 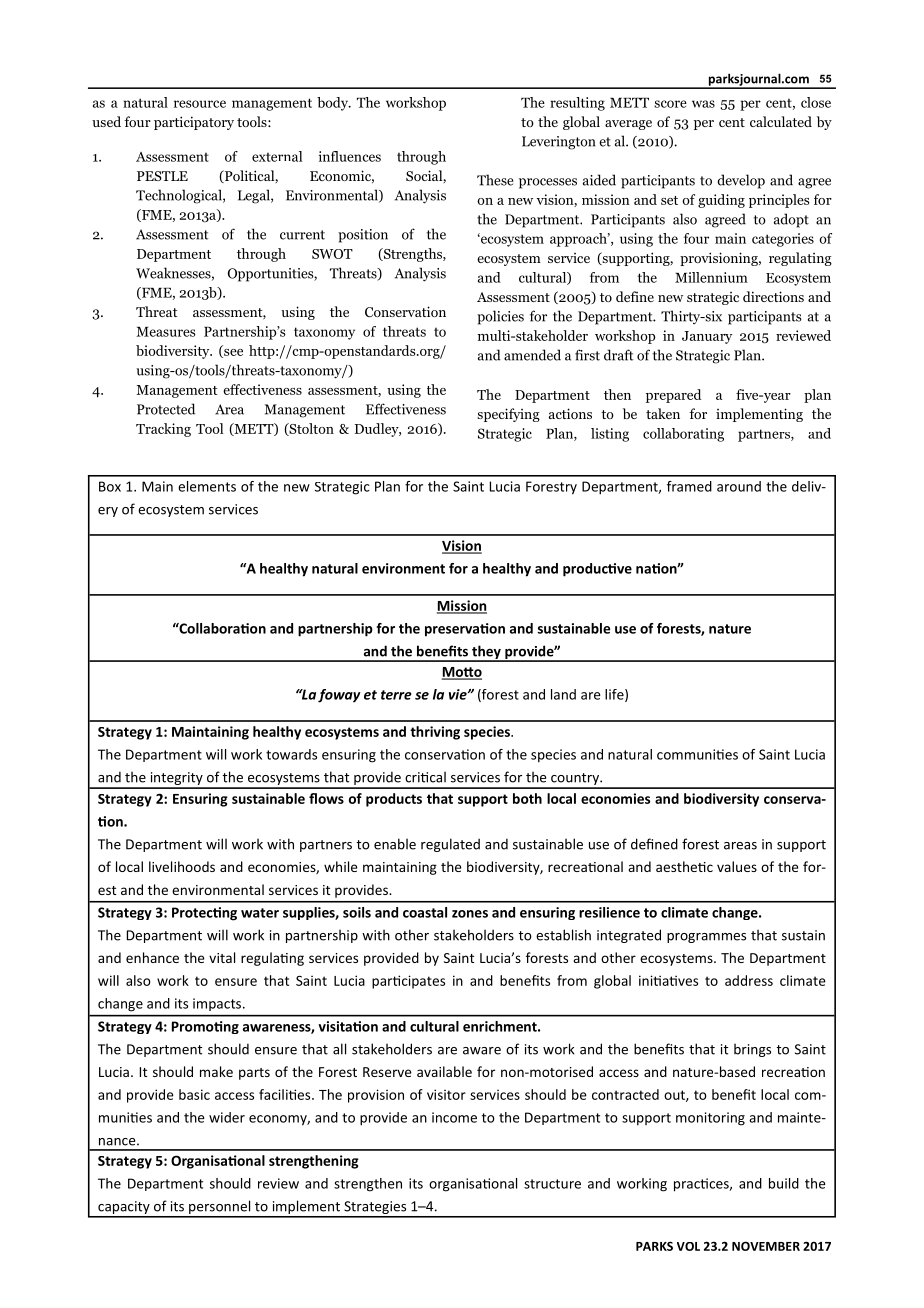 I want to click on impacts, so click(x=218, y=1004).
